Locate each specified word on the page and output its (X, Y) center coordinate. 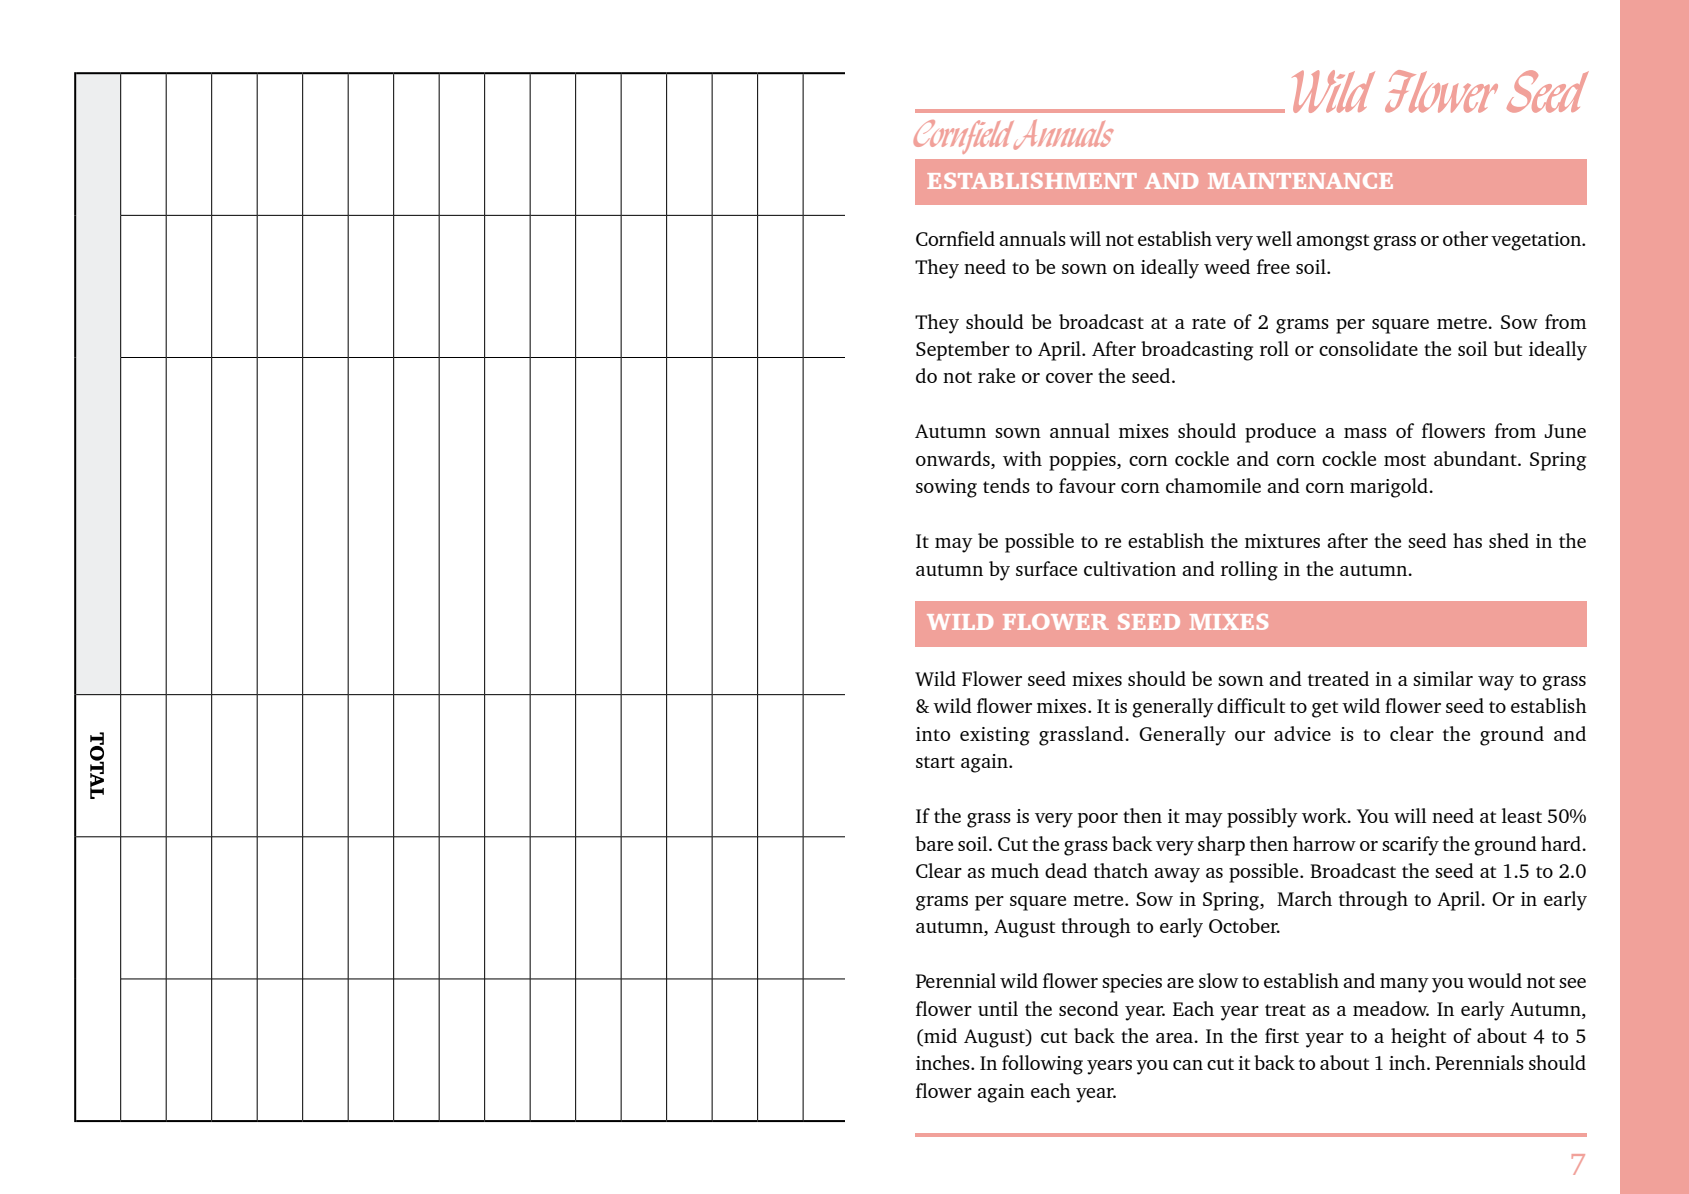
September (963, 351)
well (1274, 238)
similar (1443, 678)
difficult (1251, 705)
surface (1046, 568)
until (998, 1008)
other (1465, 238)
